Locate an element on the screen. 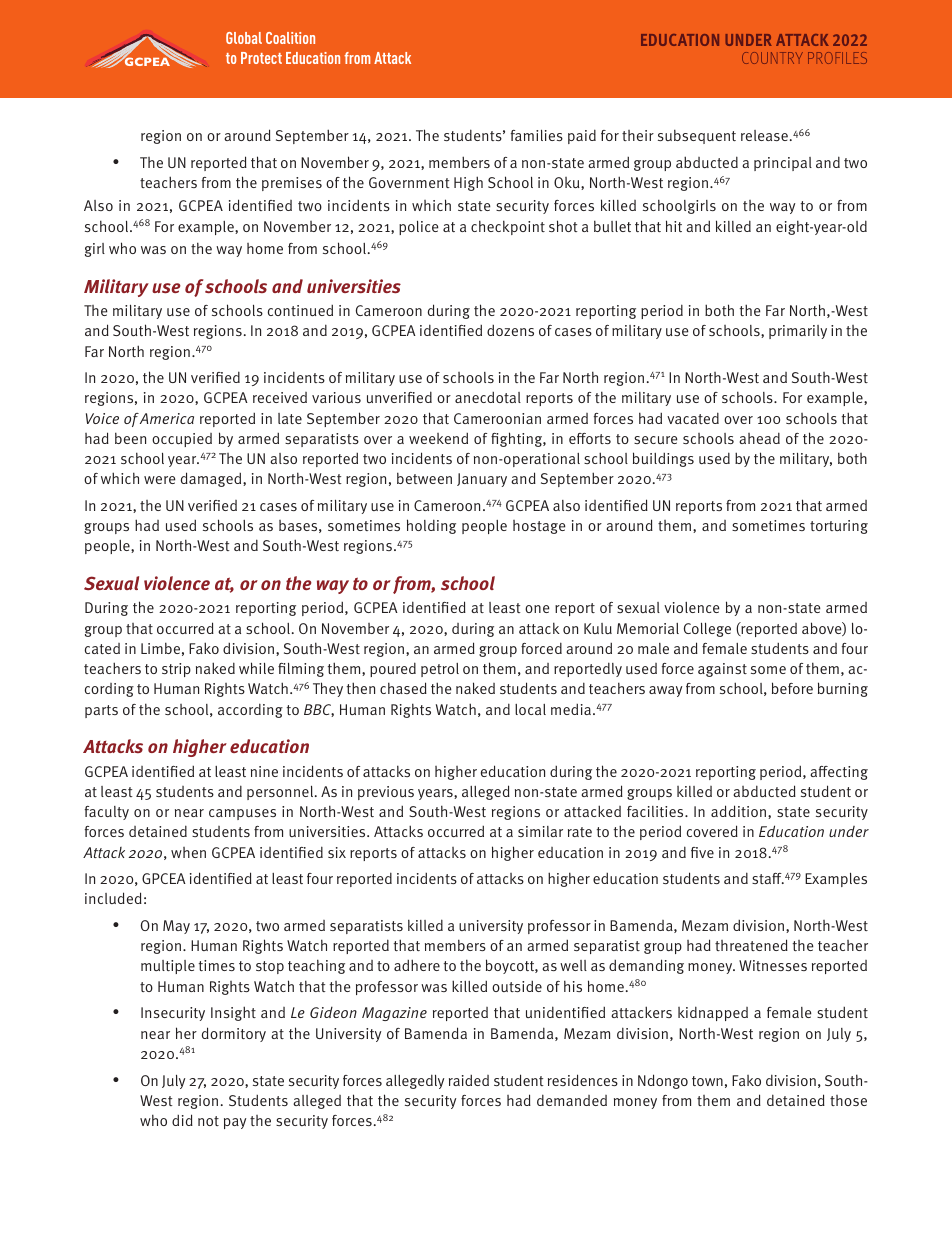  raided is located at coordinates (469, 1080).
